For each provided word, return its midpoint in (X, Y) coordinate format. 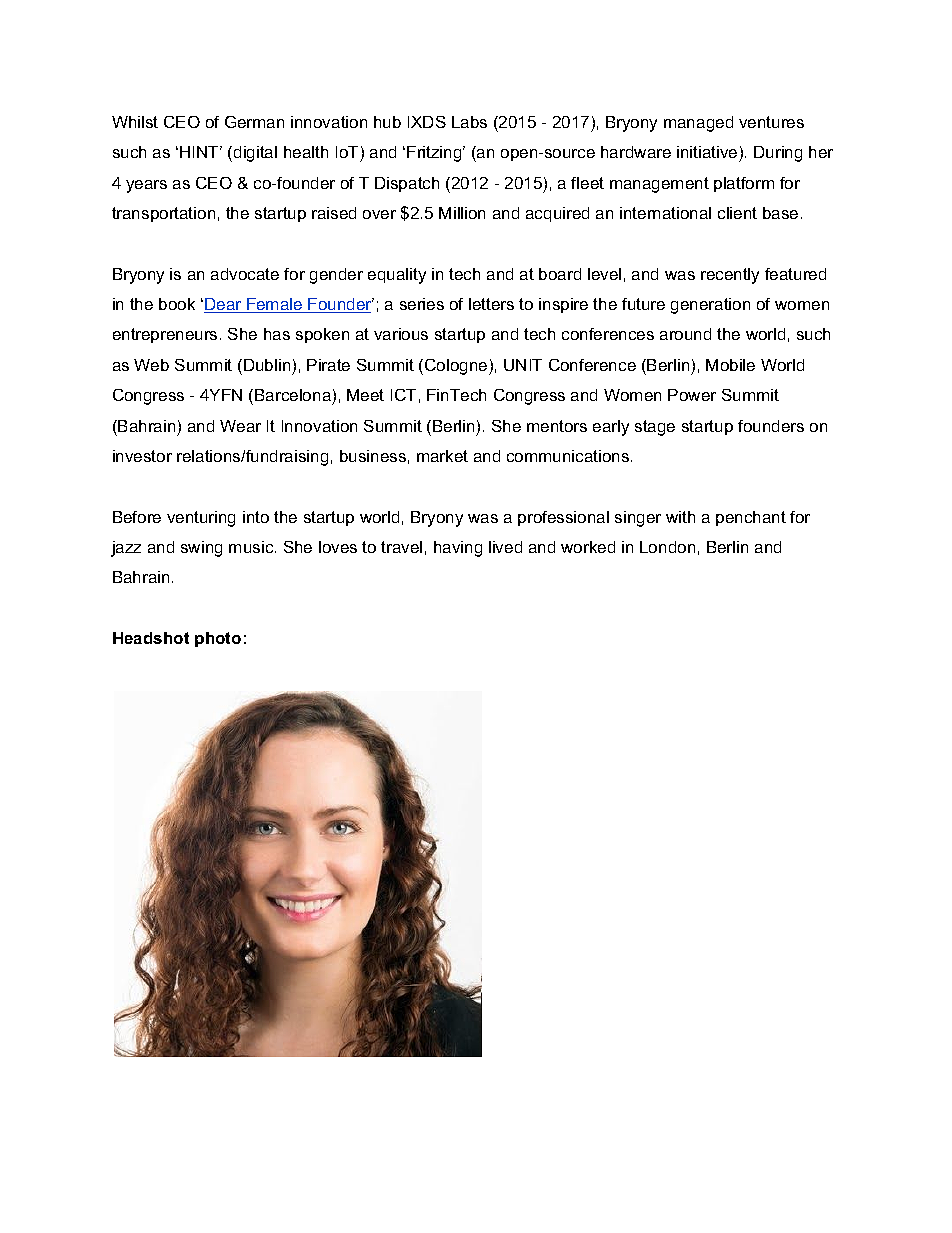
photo (218, 639)
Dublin (267, 365)
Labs (469, 122)
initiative (707, 152)
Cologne (457, 367)
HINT (201, 152)
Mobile (730, 365)
